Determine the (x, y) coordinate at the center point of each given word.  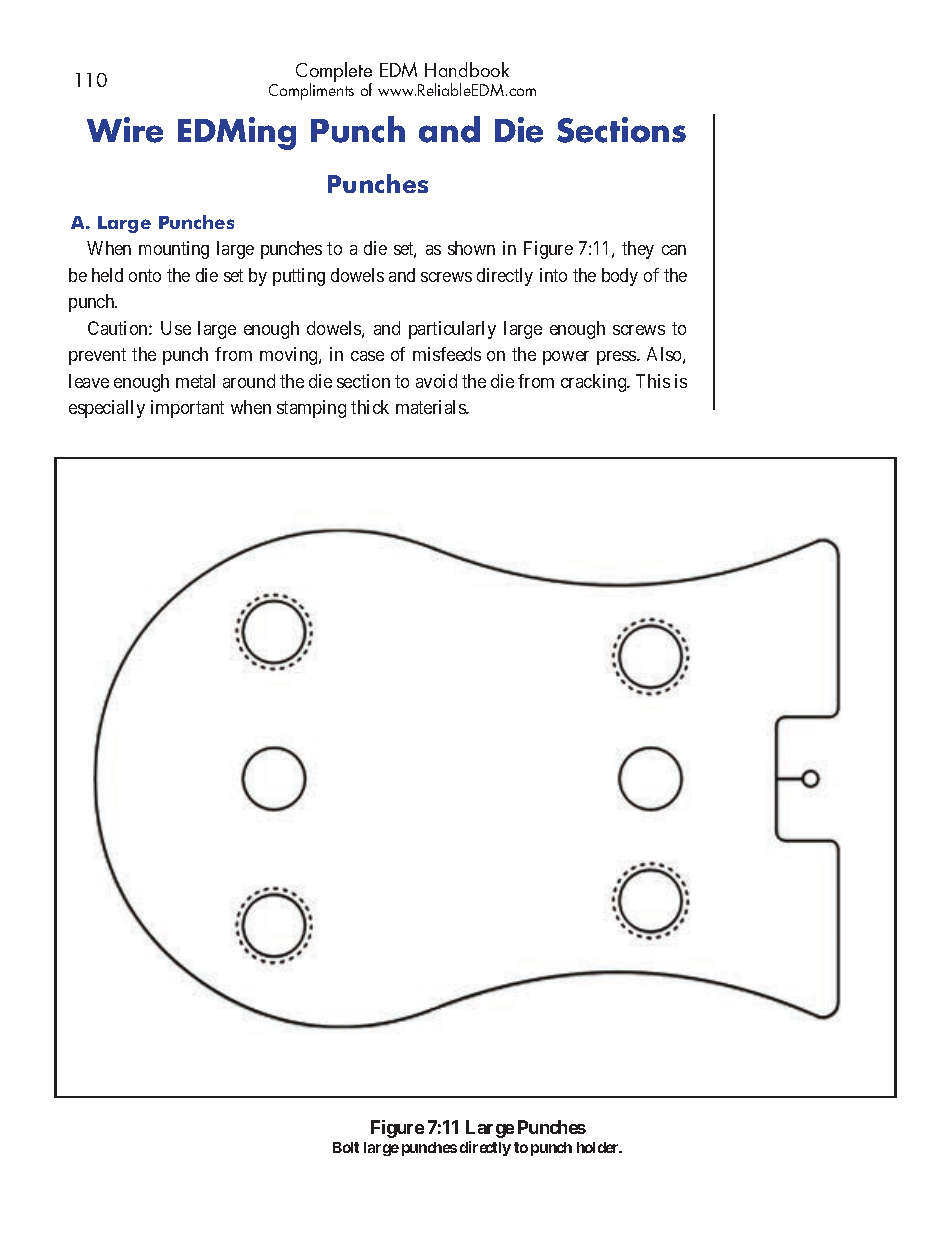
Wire (125, 130)
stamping (311, 409)
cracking (595, 383)
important (187, 409)
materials (431, 407)
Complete (334, 73)
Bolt (346, 1147)
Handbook (467, 69)
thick (370, 407)
